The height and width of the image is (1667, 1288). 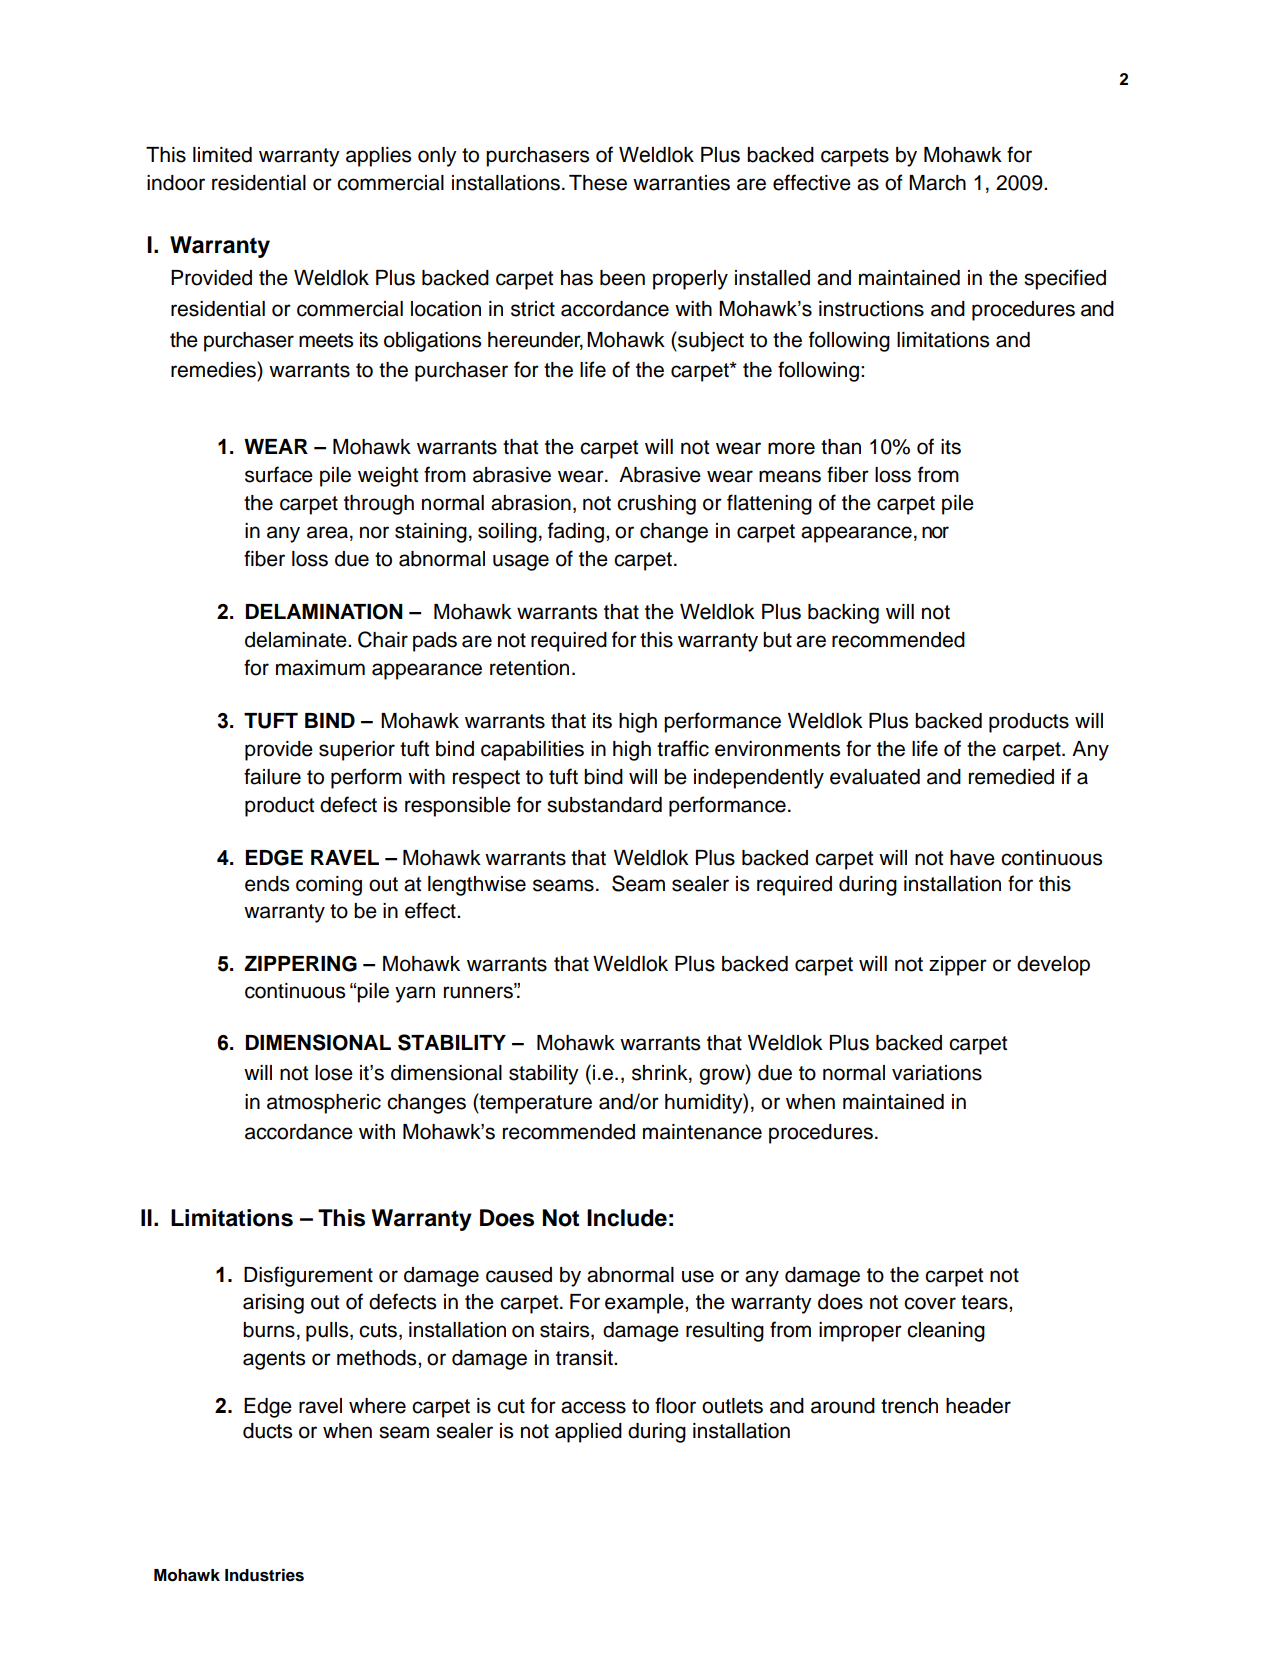 What do you see at coordinates (972, 858) in the image?
I see `have` at bounding box center [972, 858].
